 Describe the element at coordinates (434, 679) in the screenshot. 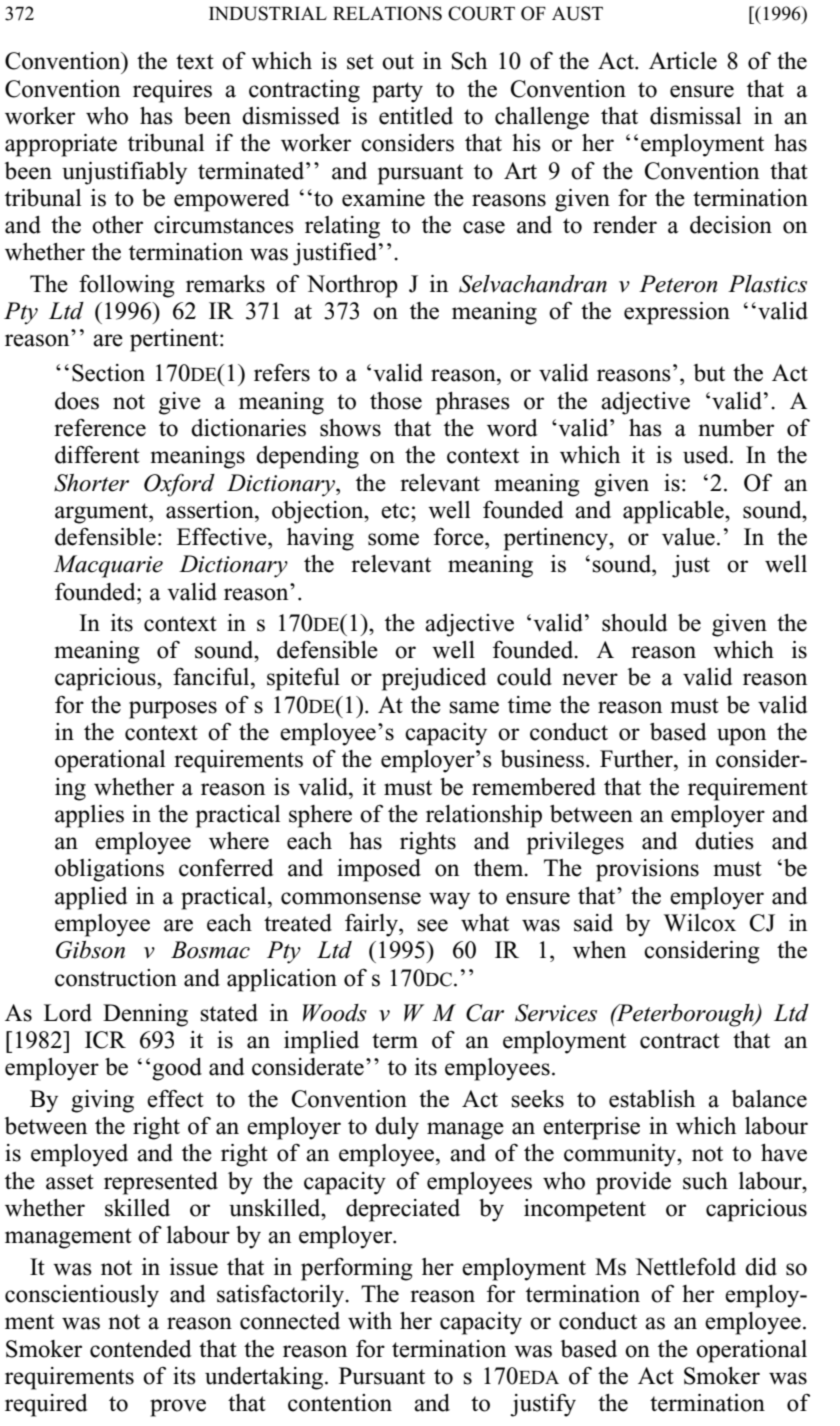

I see `prejudiced` at that location.
